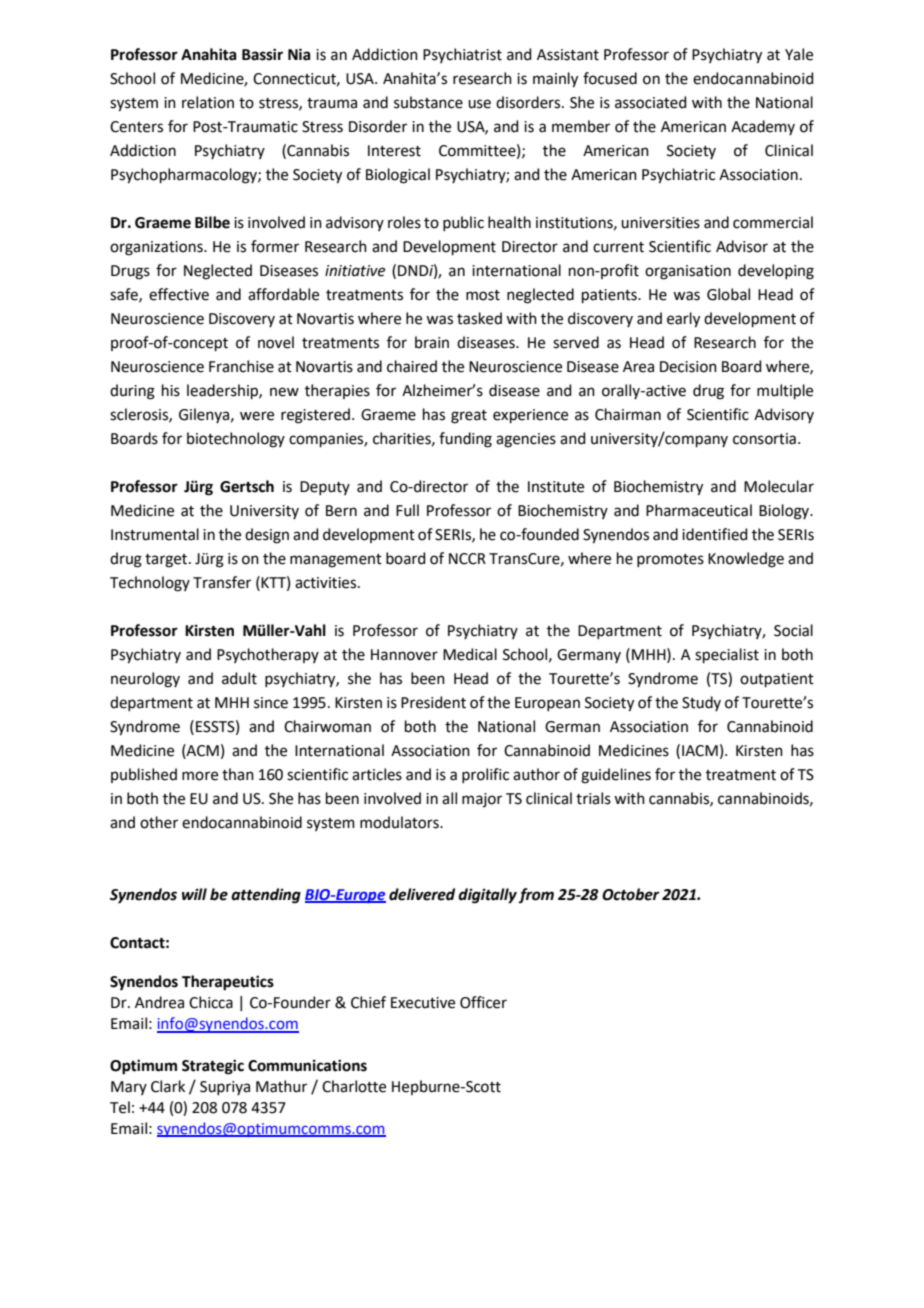  What do you see at coordinates (208, 102) in the screenshot?
I see `relation` at bounding box center [208, 102].
